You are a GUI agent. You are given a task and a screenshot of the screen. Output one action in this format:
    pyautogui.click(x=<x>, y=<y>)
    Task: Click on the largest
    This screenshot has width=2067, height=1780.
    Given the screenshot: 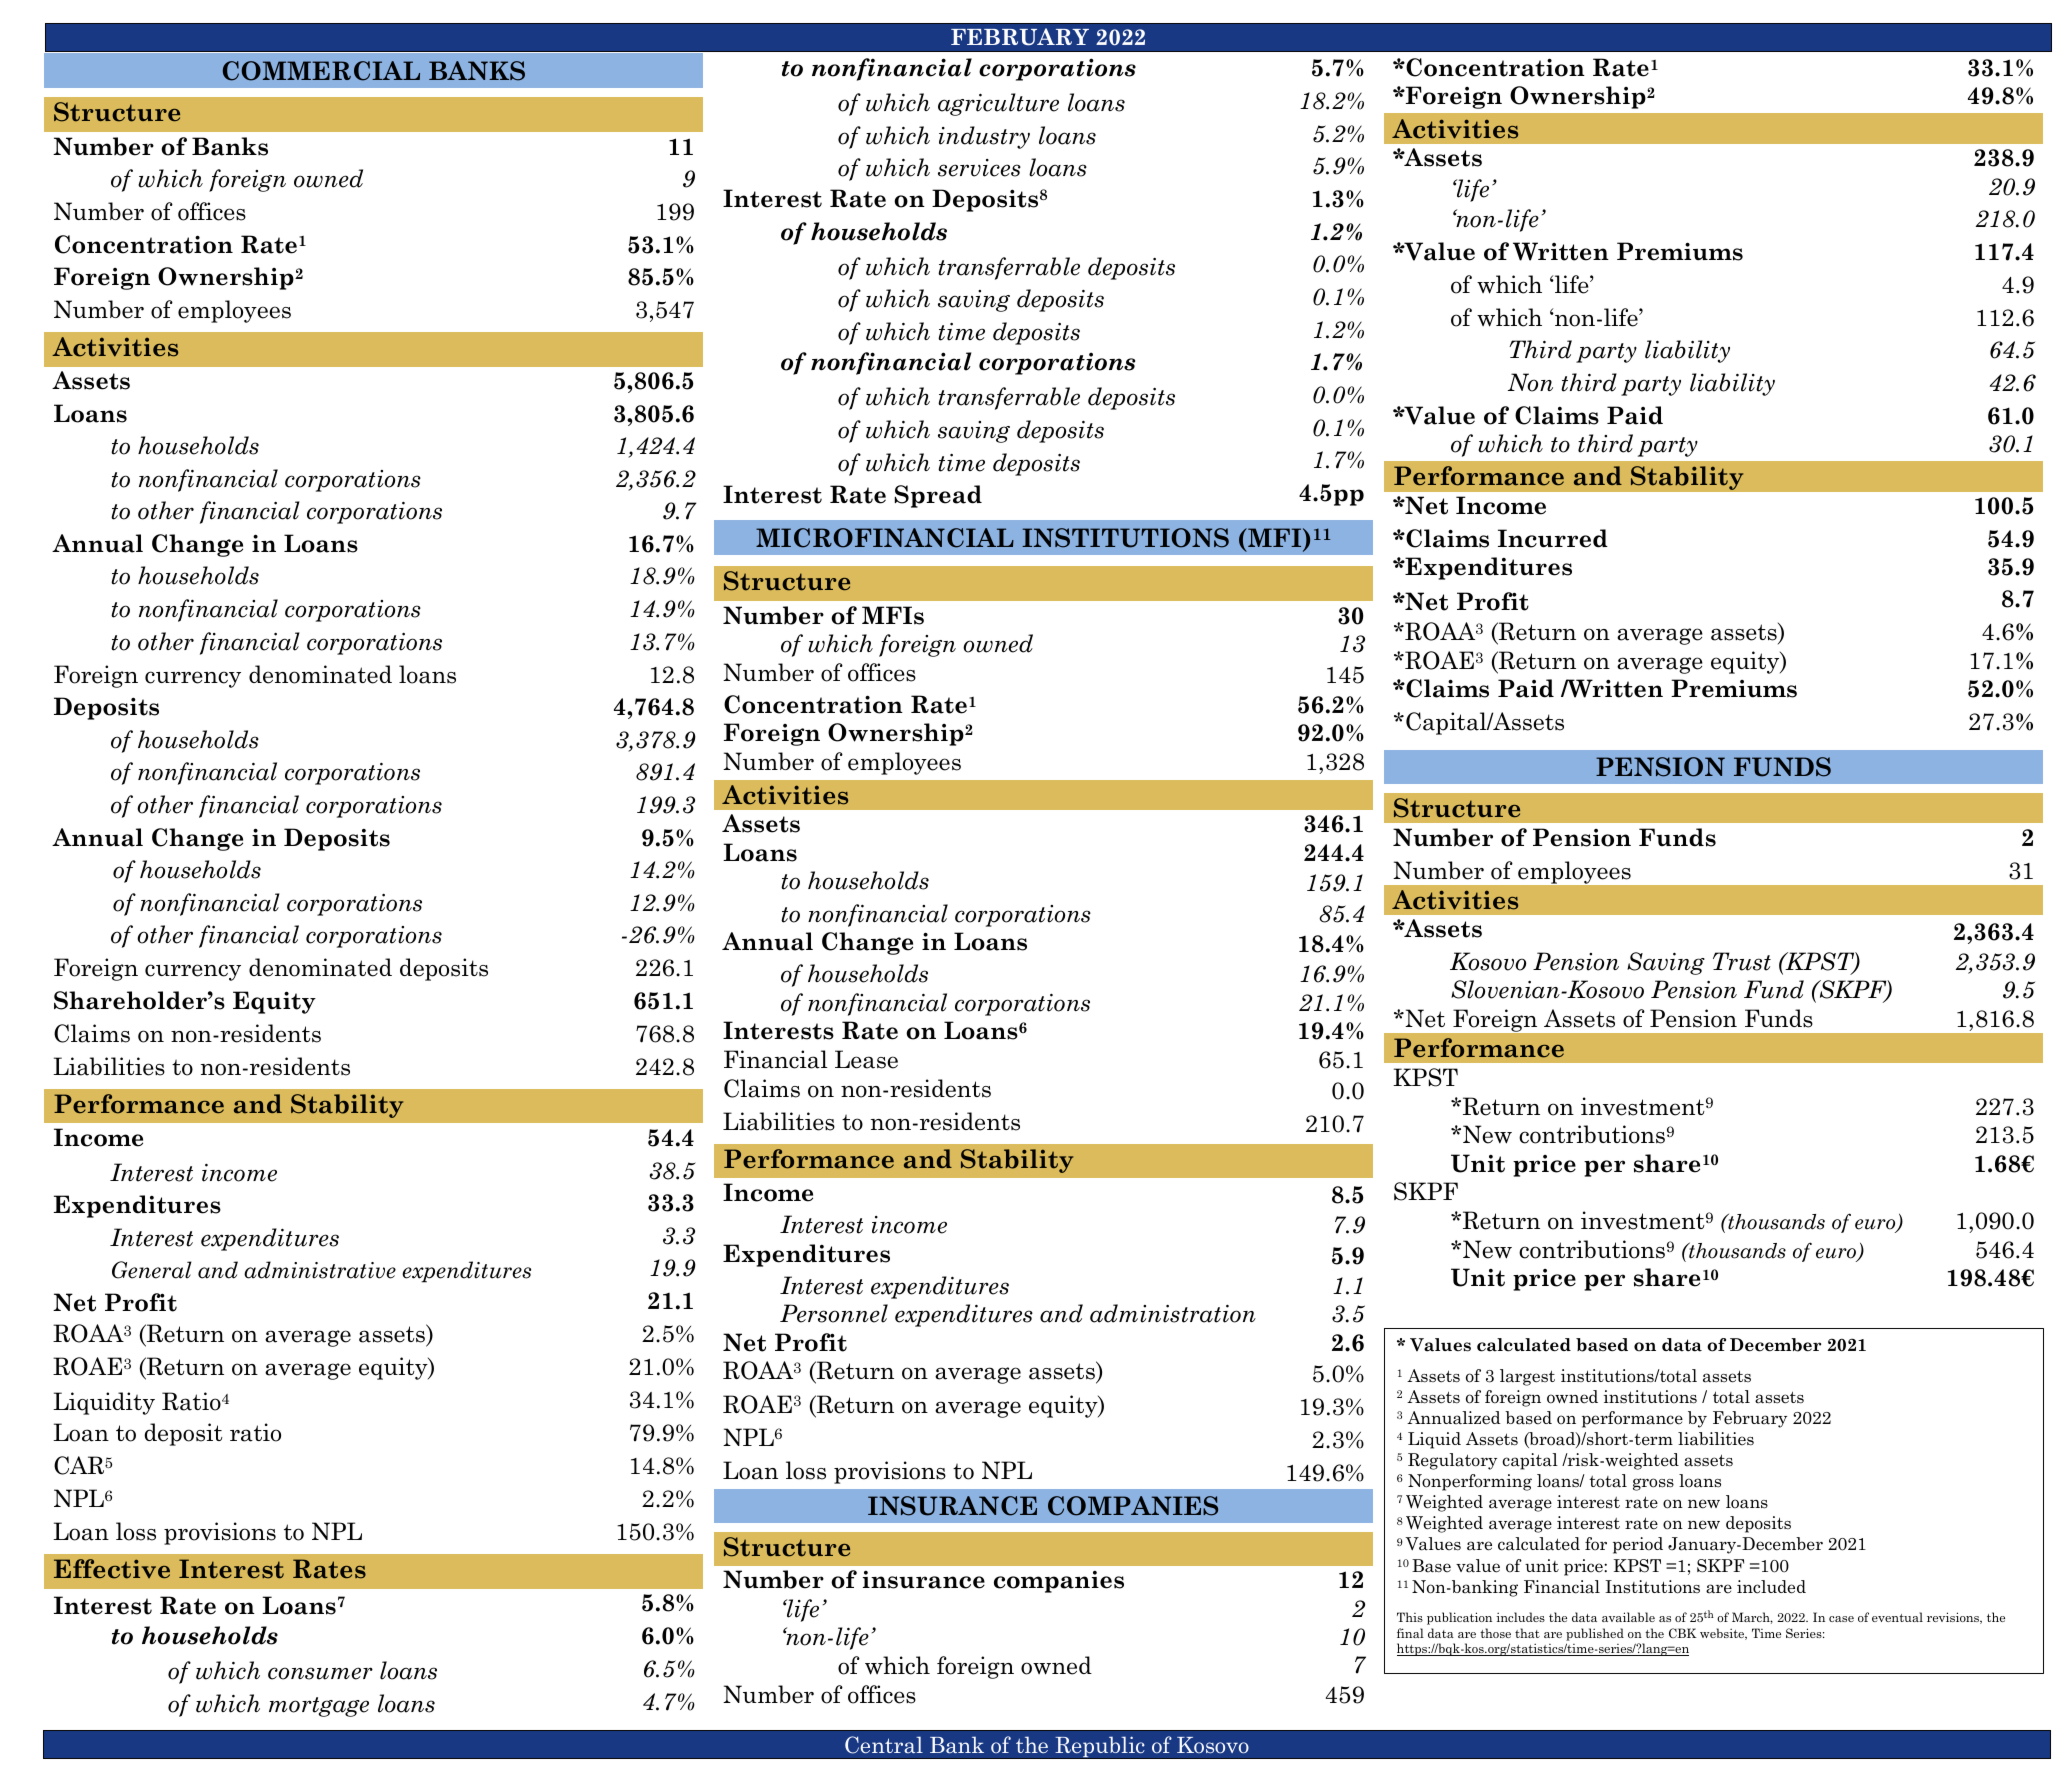 What is the action you would take?
    pyautogui.click(x=1527, y=1377)
